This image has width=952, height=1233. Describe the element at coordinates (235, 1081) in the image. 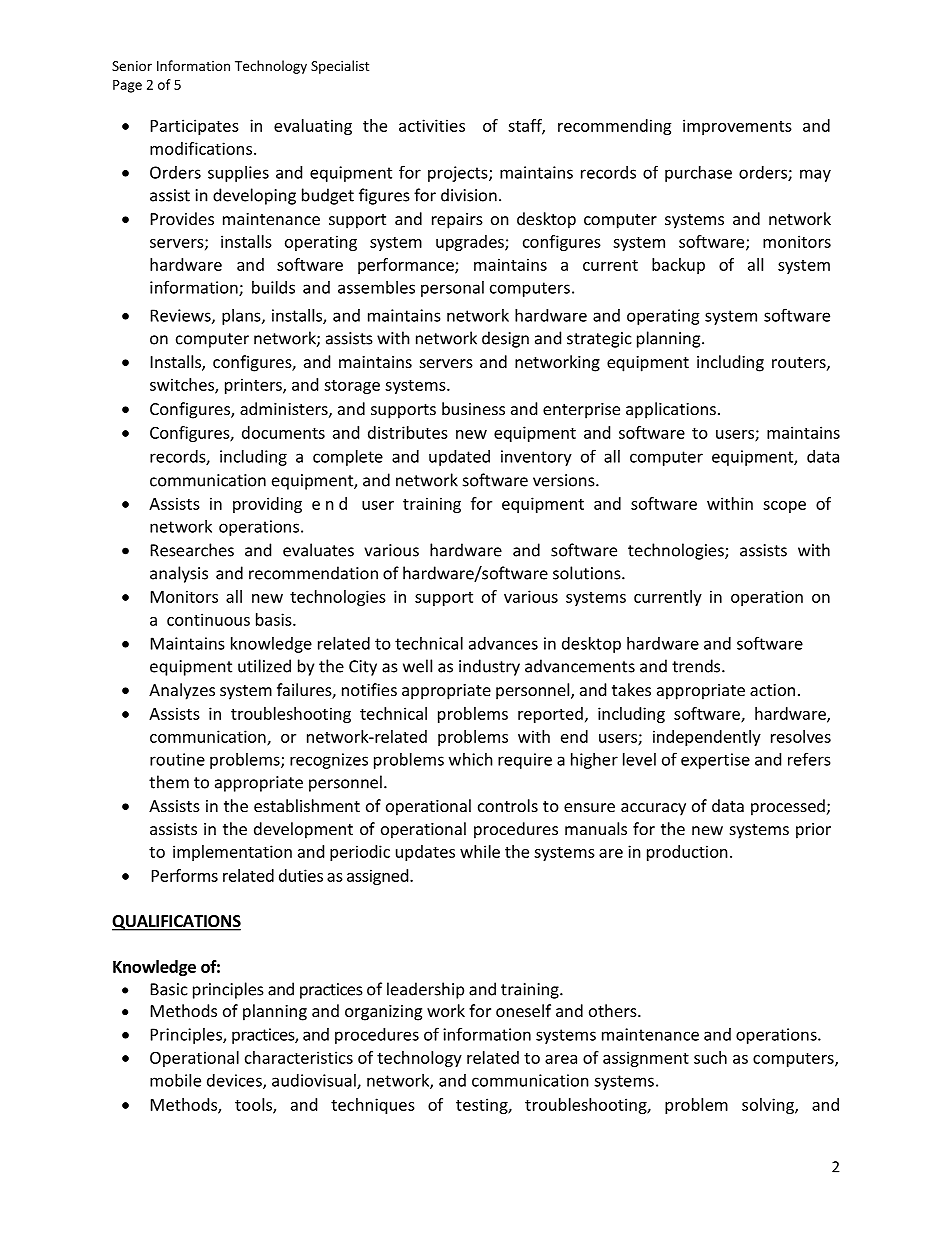

I see `devices` at that location.
